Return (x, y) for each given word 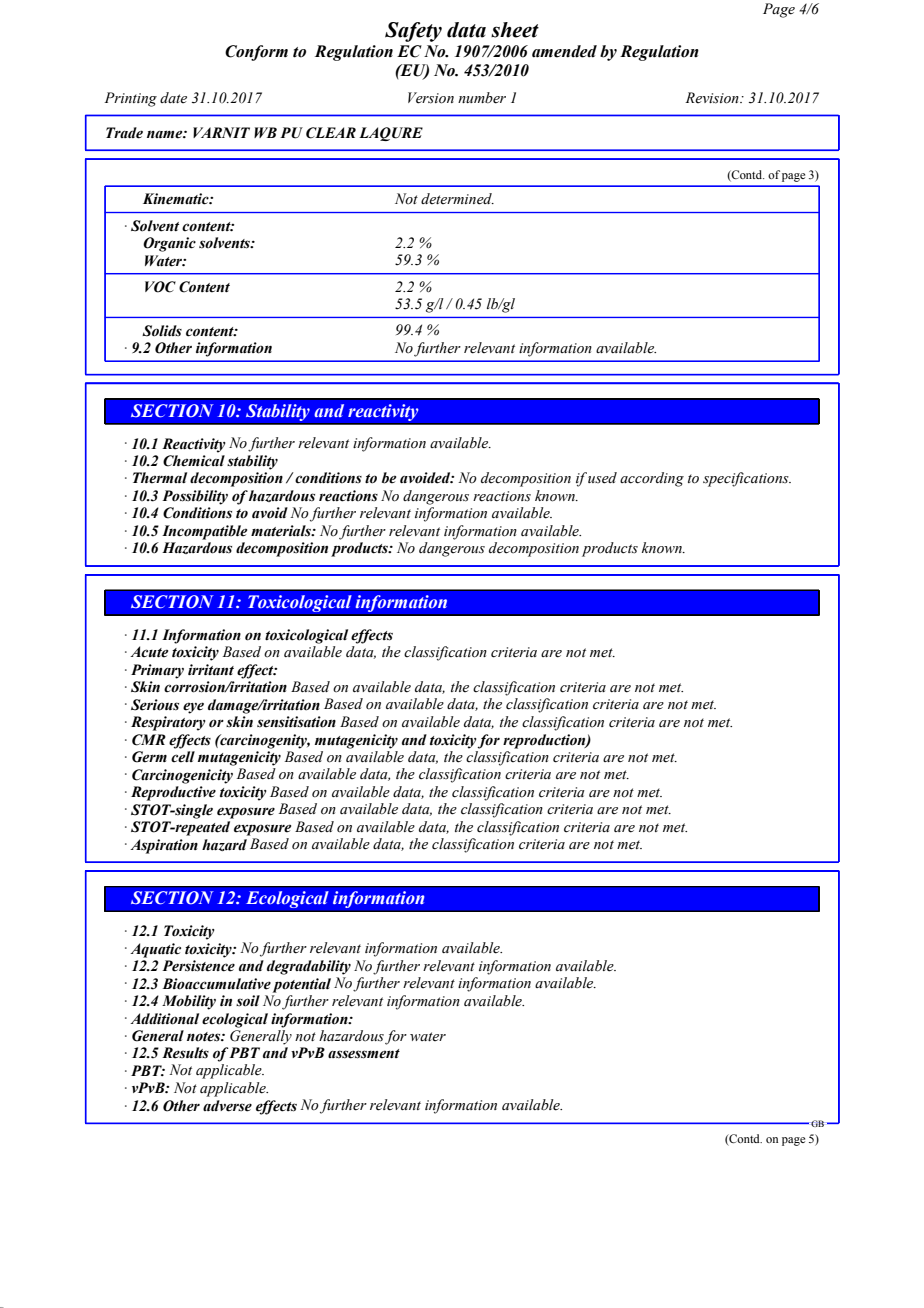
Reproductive (173, 793)
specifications (747, 479)
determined (457, 199)
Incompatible (204, 532)
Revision (713, 98)
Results (185, 1053)
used (602, 478)
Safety (413, 32)
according (652, 479)
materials (282, 531)
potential (302, 985)
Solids (162, 331)
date (173, 97)
